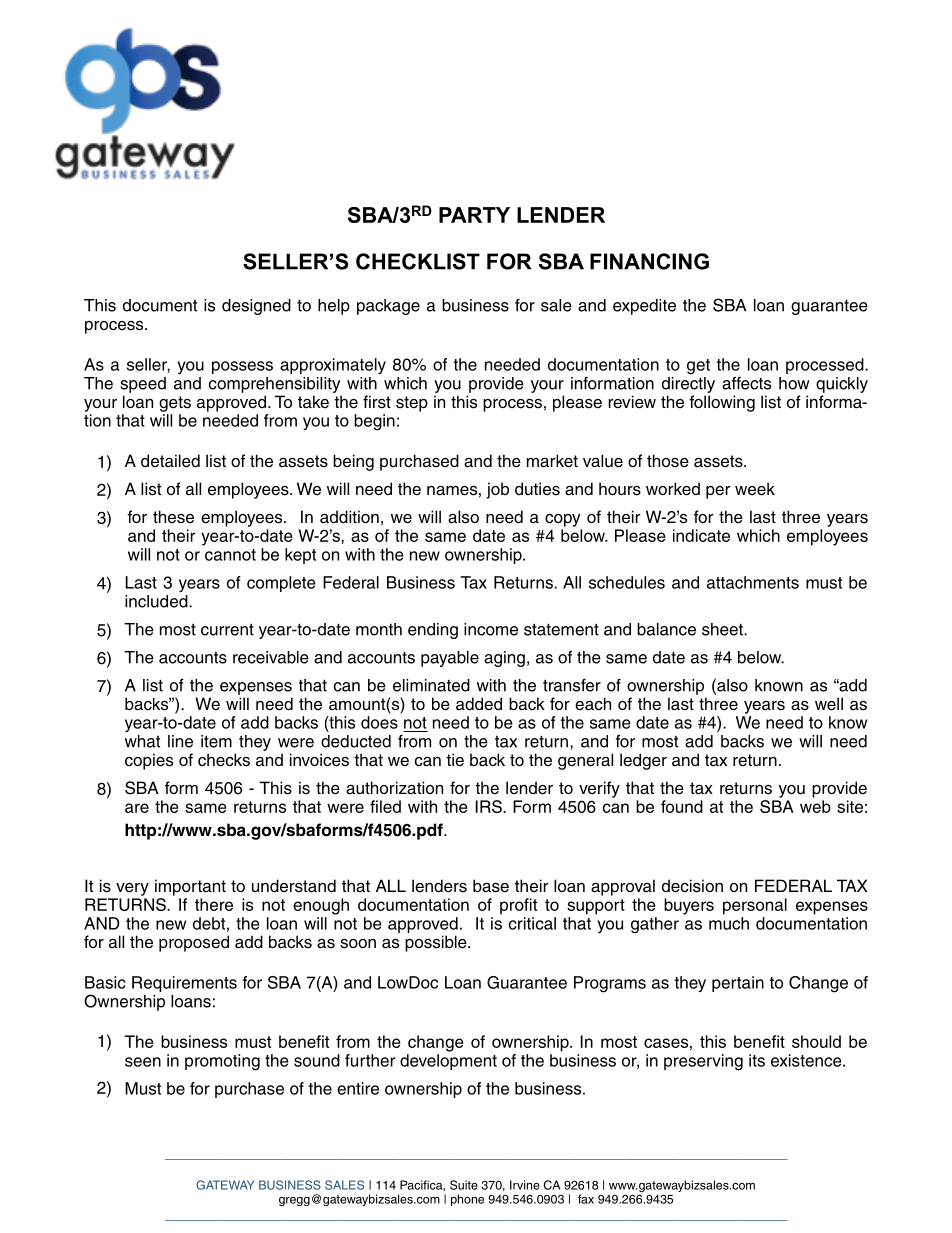 Image resolution: width=952 pixels, height=1233 pixels. What do you see at coordinates (755, 906) in the screenshot?
I see `personal` at bounding box center [755, 906].
